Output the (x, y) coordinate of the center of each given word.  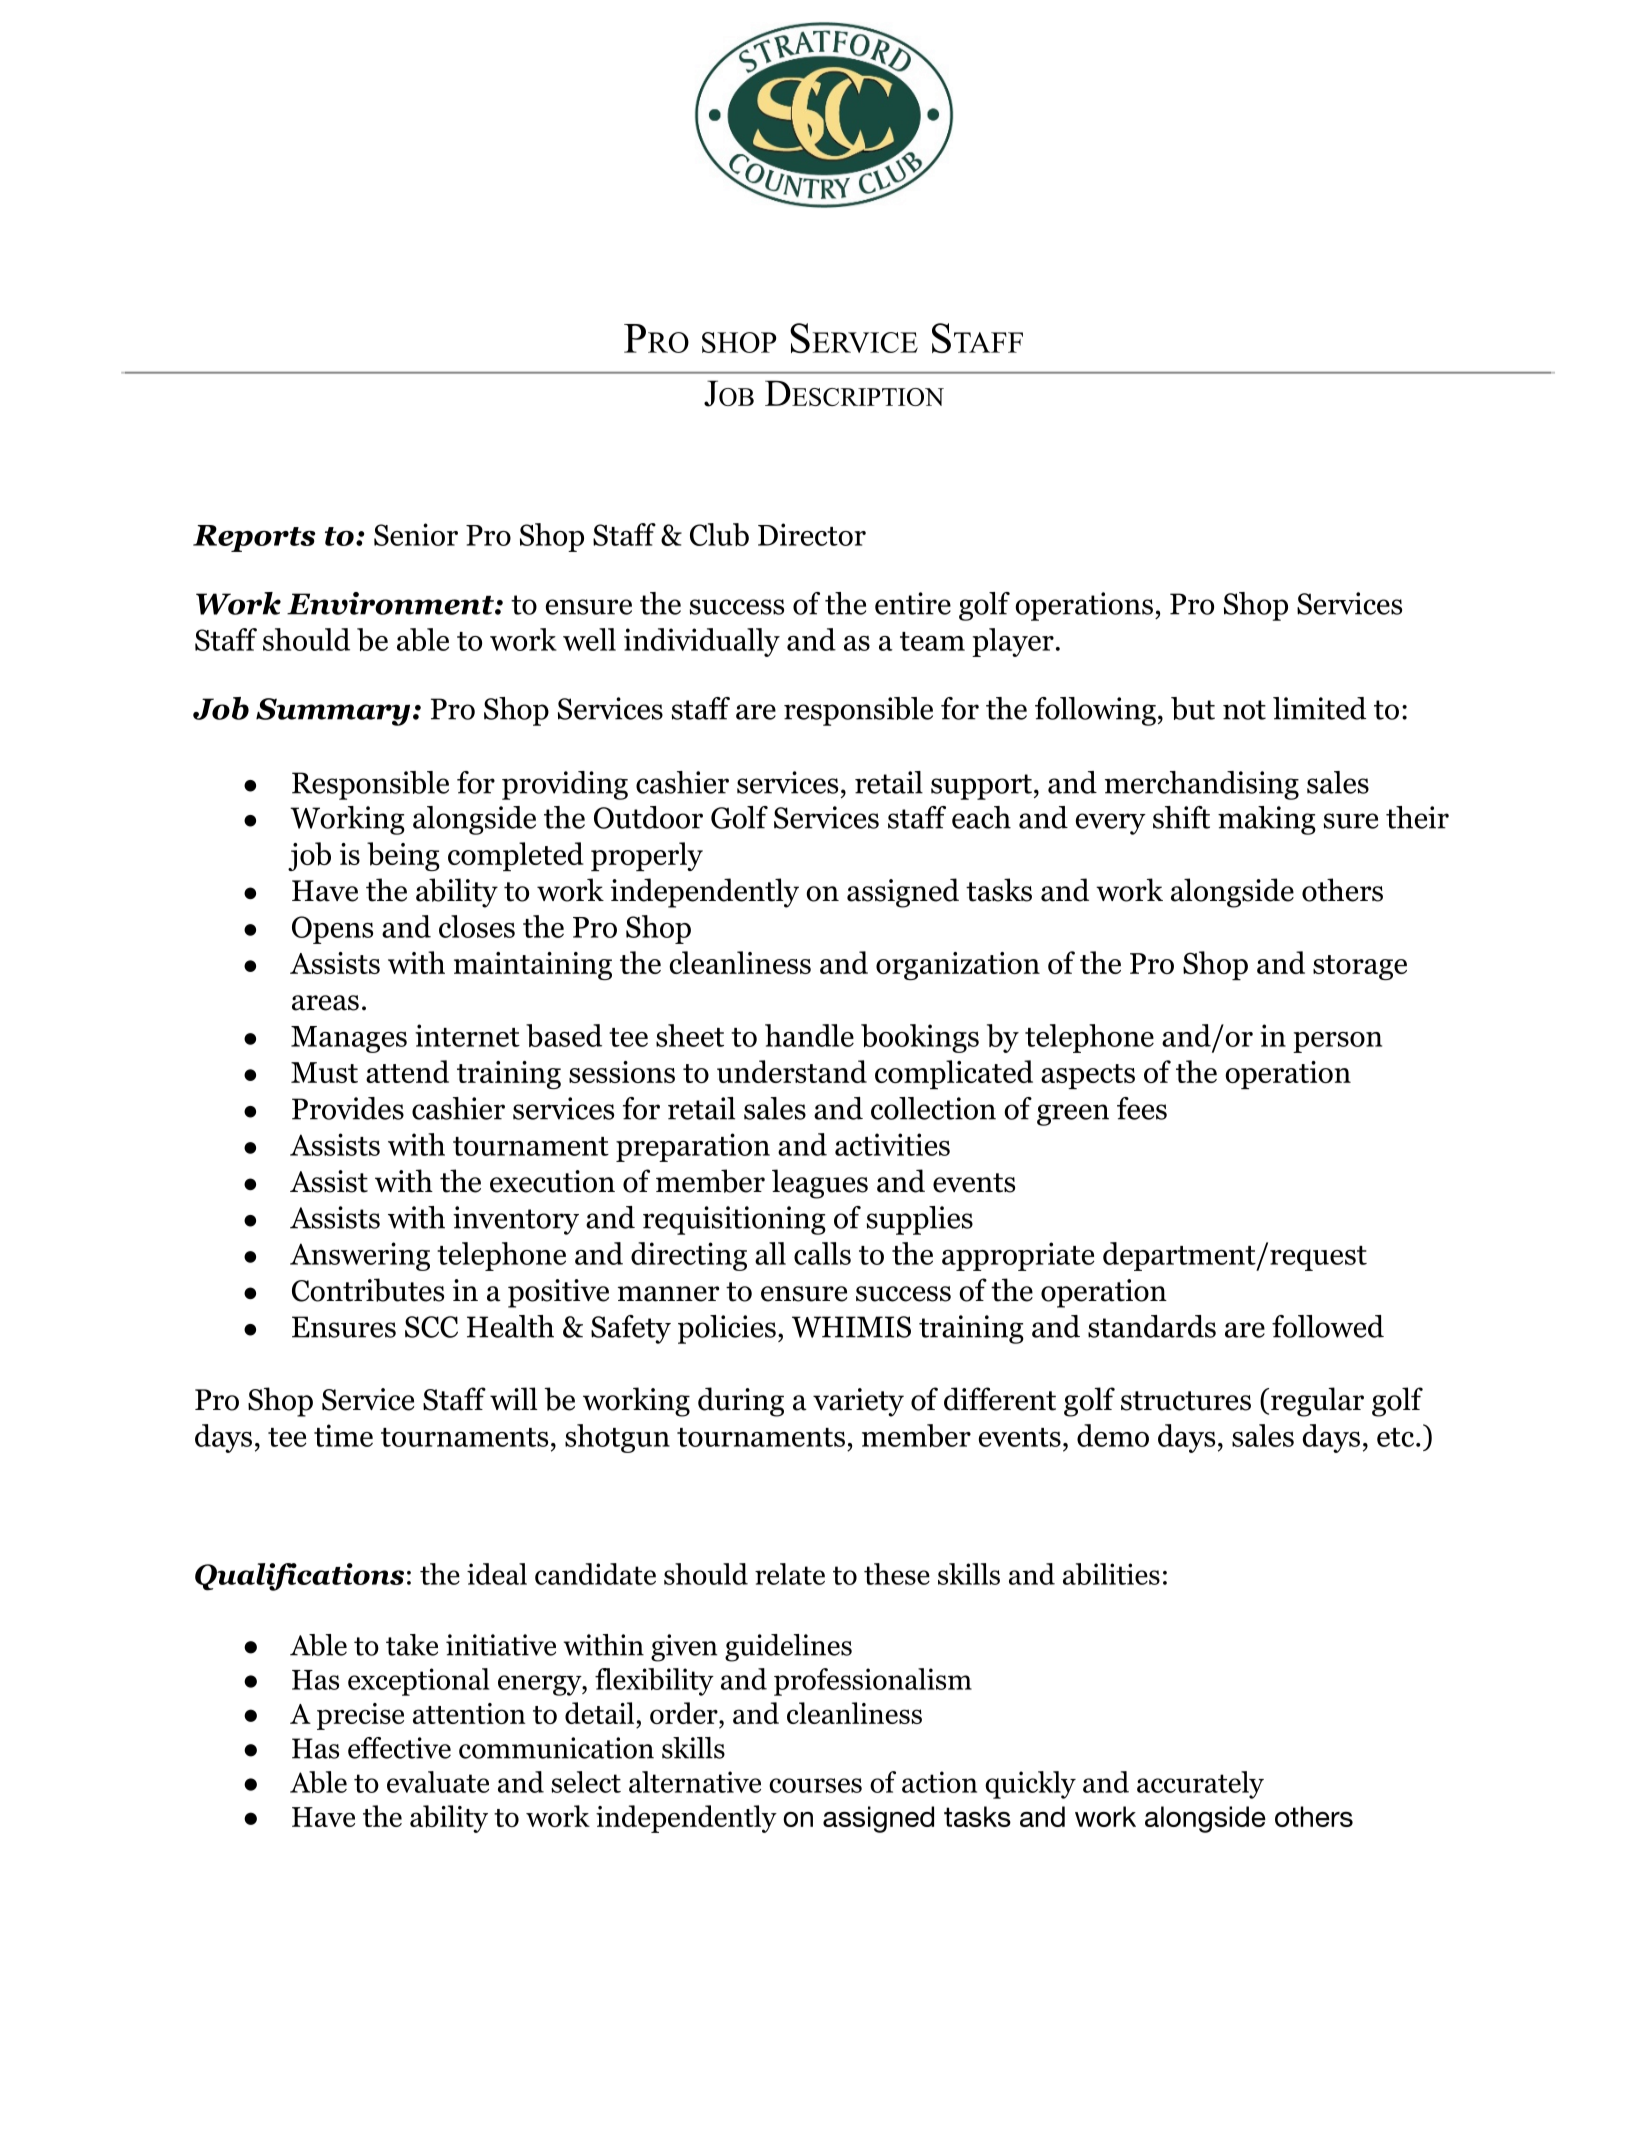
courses (815, 1785)
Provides (348, 1108)
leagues (820, 1184)
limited (1319, 708)
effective (399, 1748)
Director (812, 534)
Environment (391, 603)
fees (1142, 1108)
